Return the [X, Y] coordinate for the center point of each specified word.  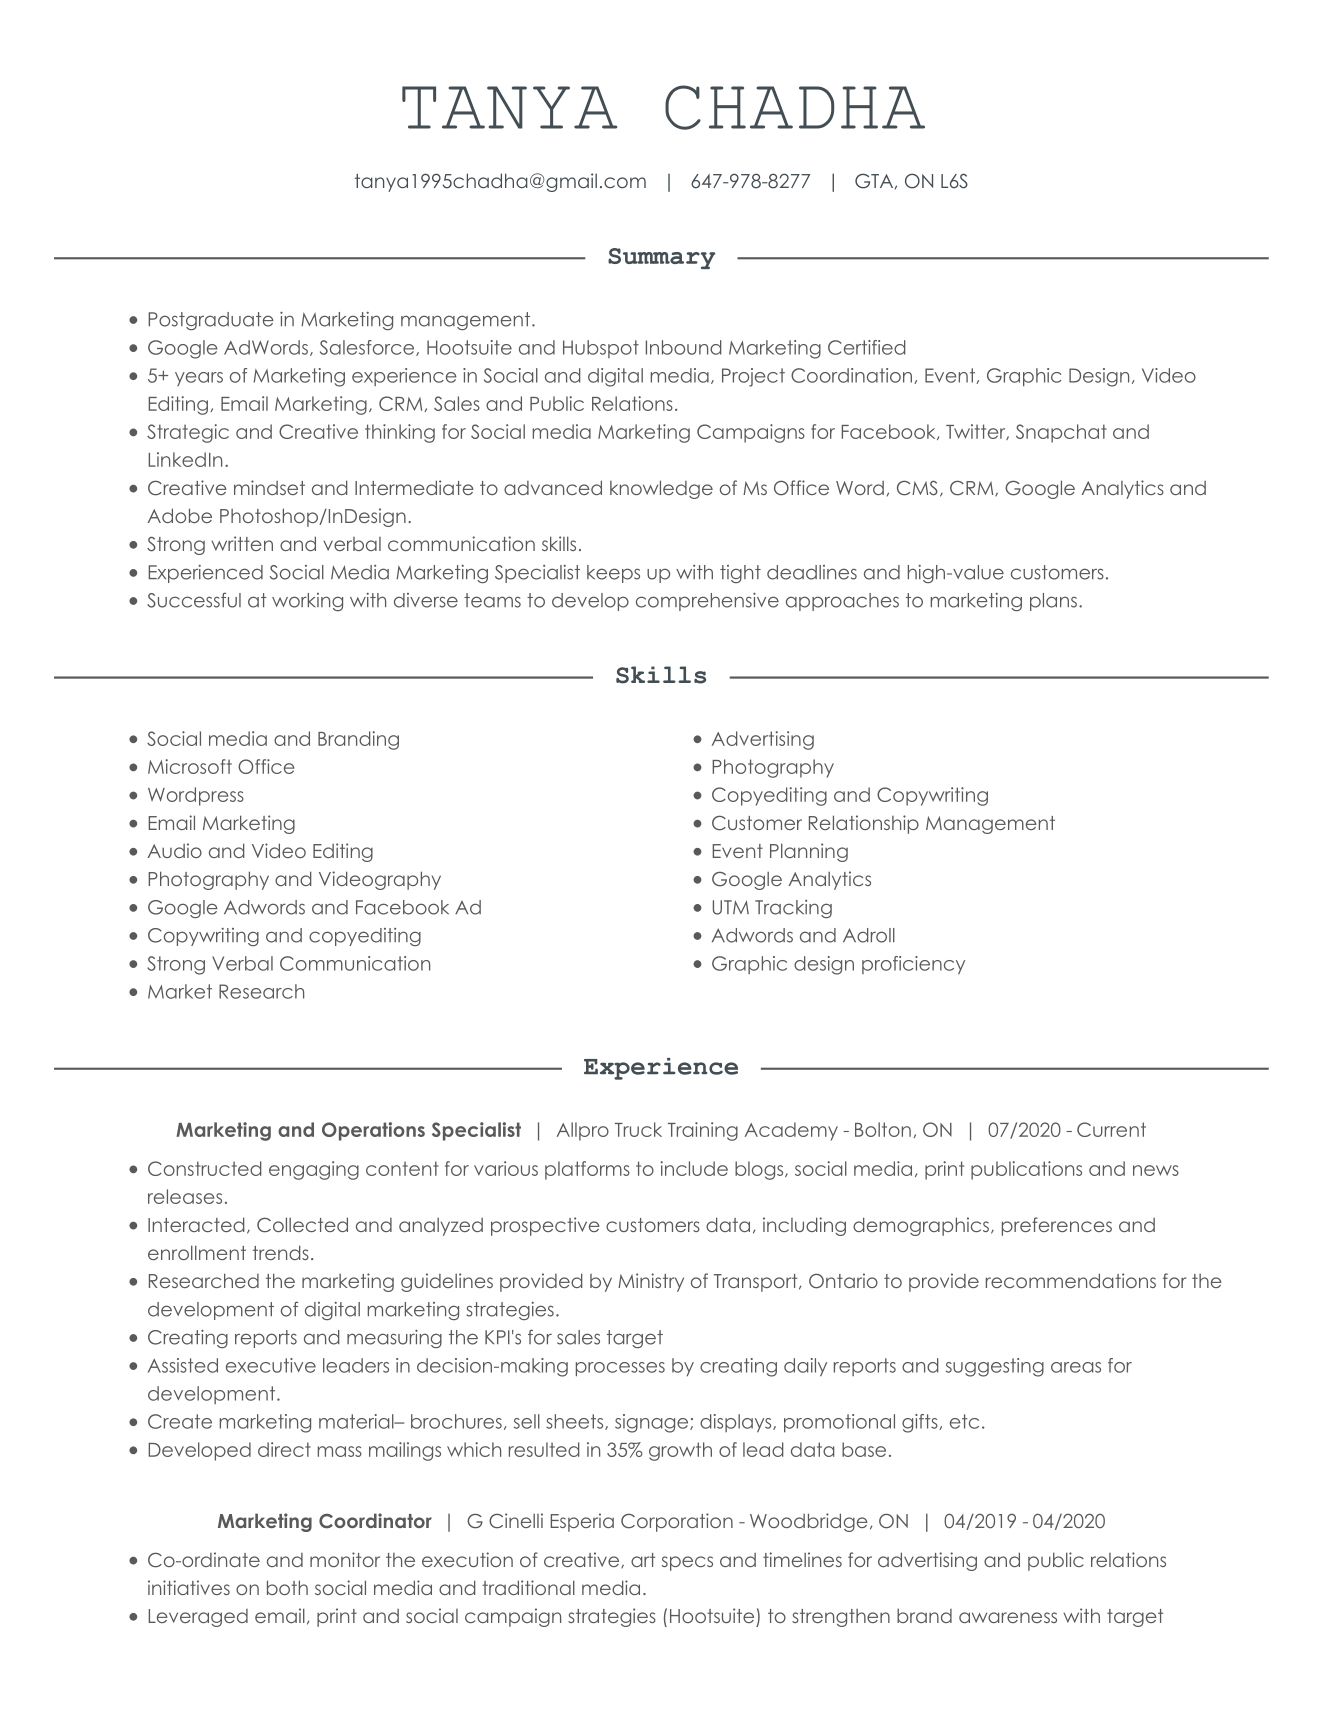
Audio [174, 850]
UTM [731, 907]
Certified [867, 347]
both [287, 1587]
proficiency [913, 965]
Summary [662, 258]
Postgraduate [211, 321]
